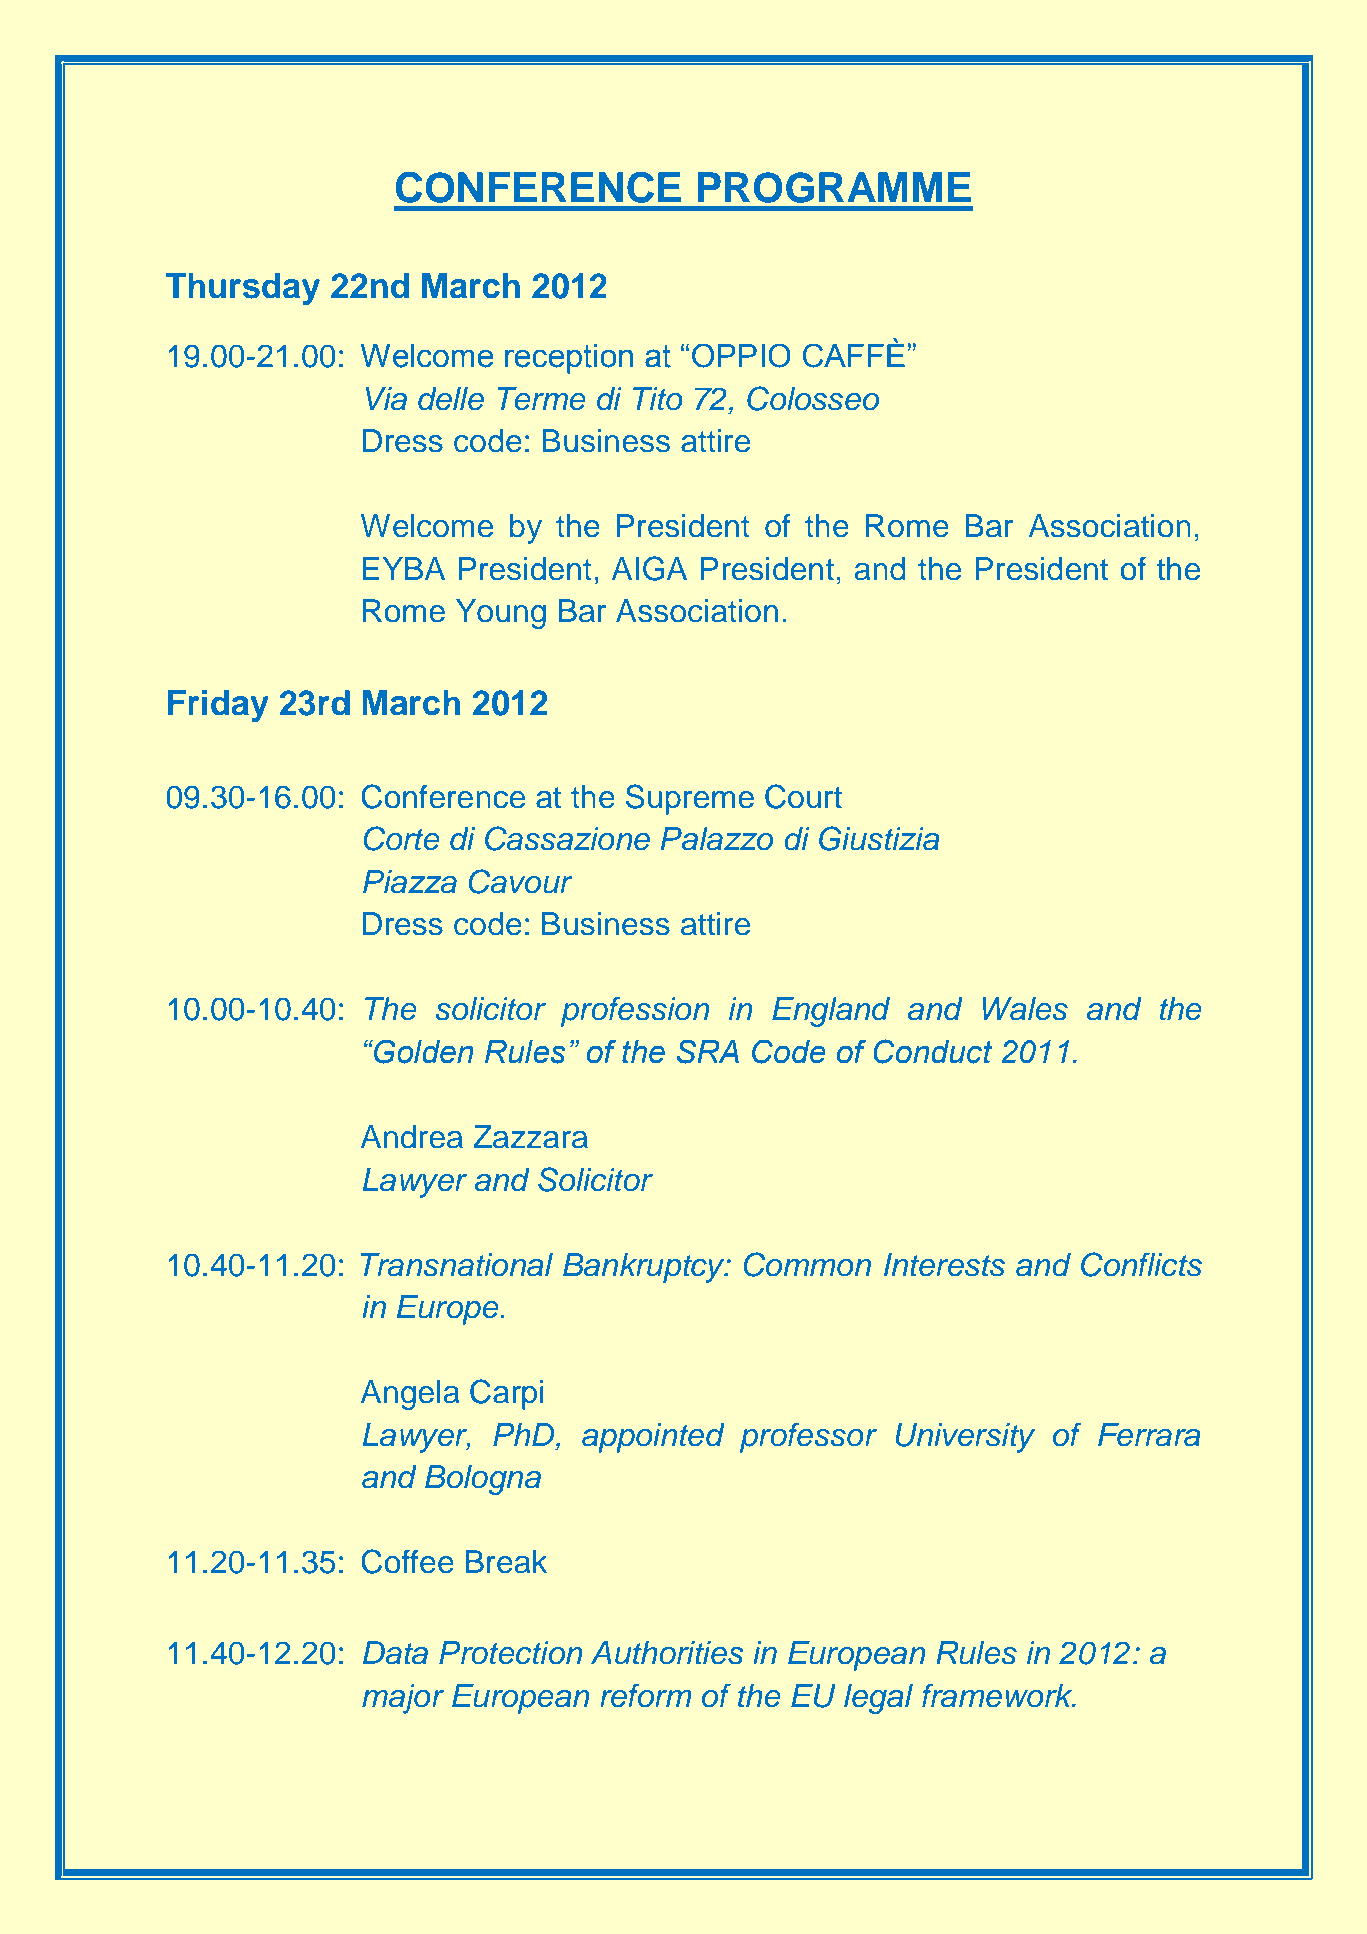 This page has height=1934, width=1367. What do you see at coordinates (412, 1137) in the page?
I see `Andrea` at bounding box center [412, 1137].
